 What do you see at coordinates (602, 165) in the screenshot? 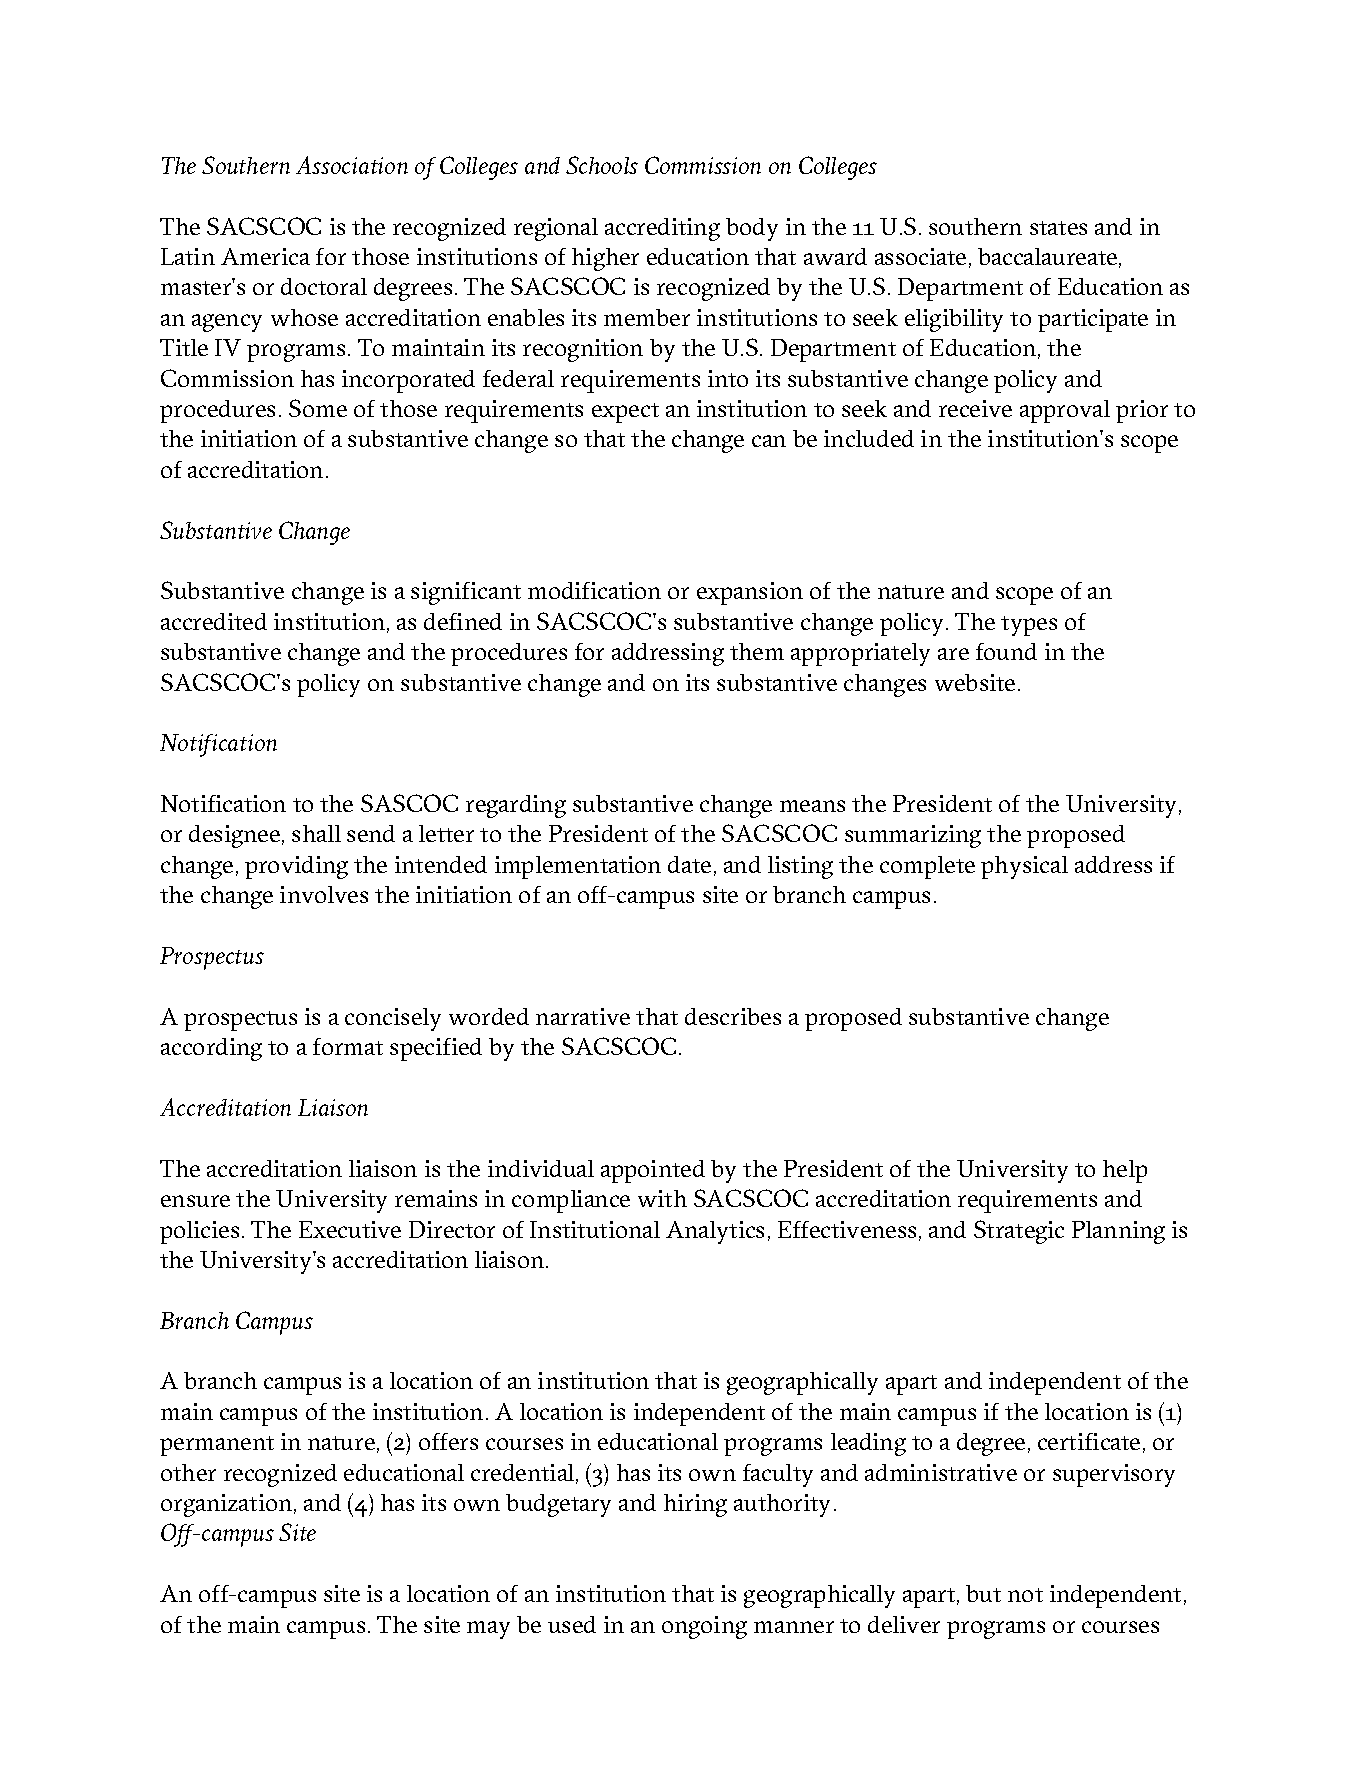
I see `Schools` at bounding box center [602, 165].
